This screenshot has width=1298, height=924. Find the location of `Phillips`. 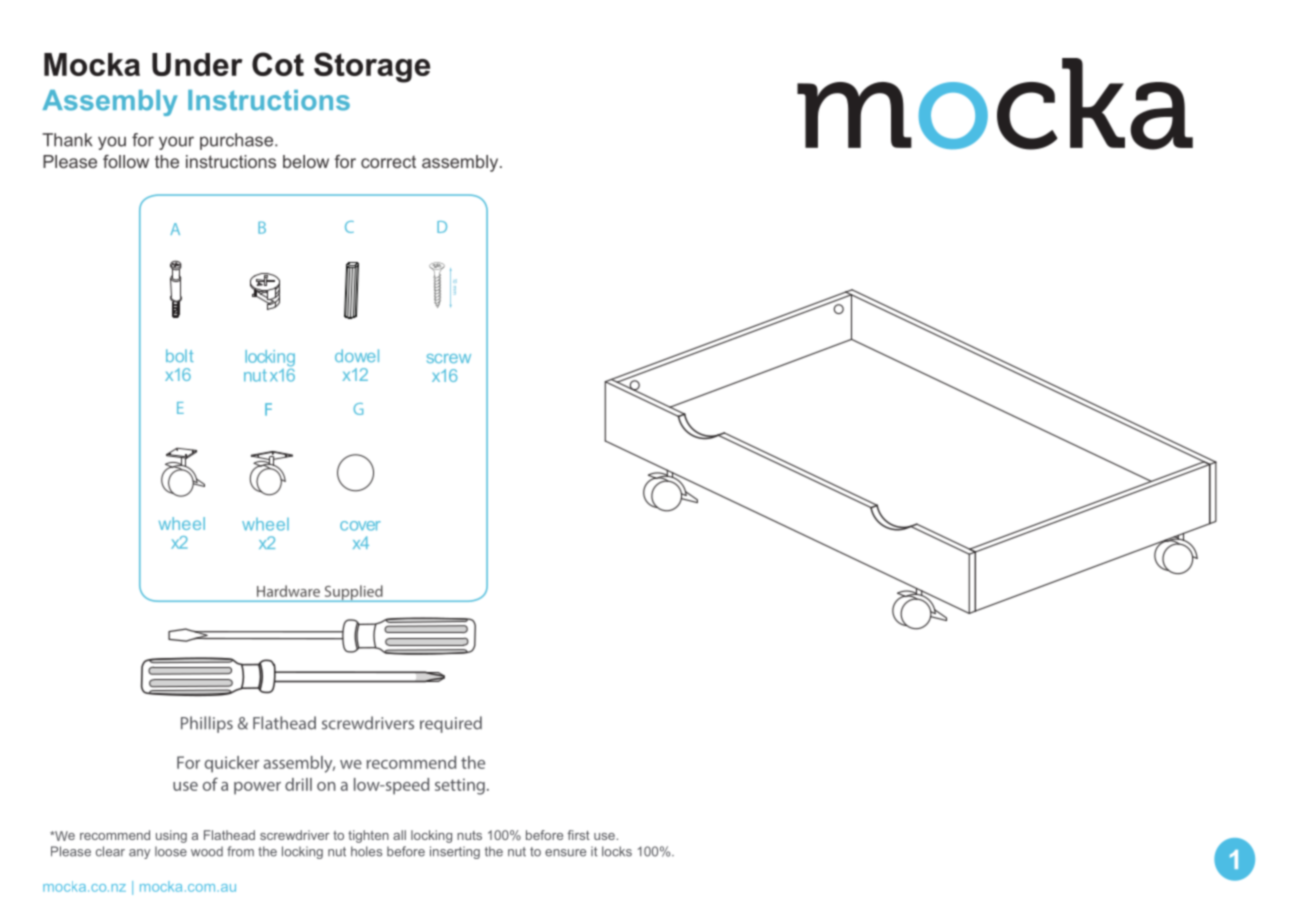

Phillips is located at coordinates (207, 724).
